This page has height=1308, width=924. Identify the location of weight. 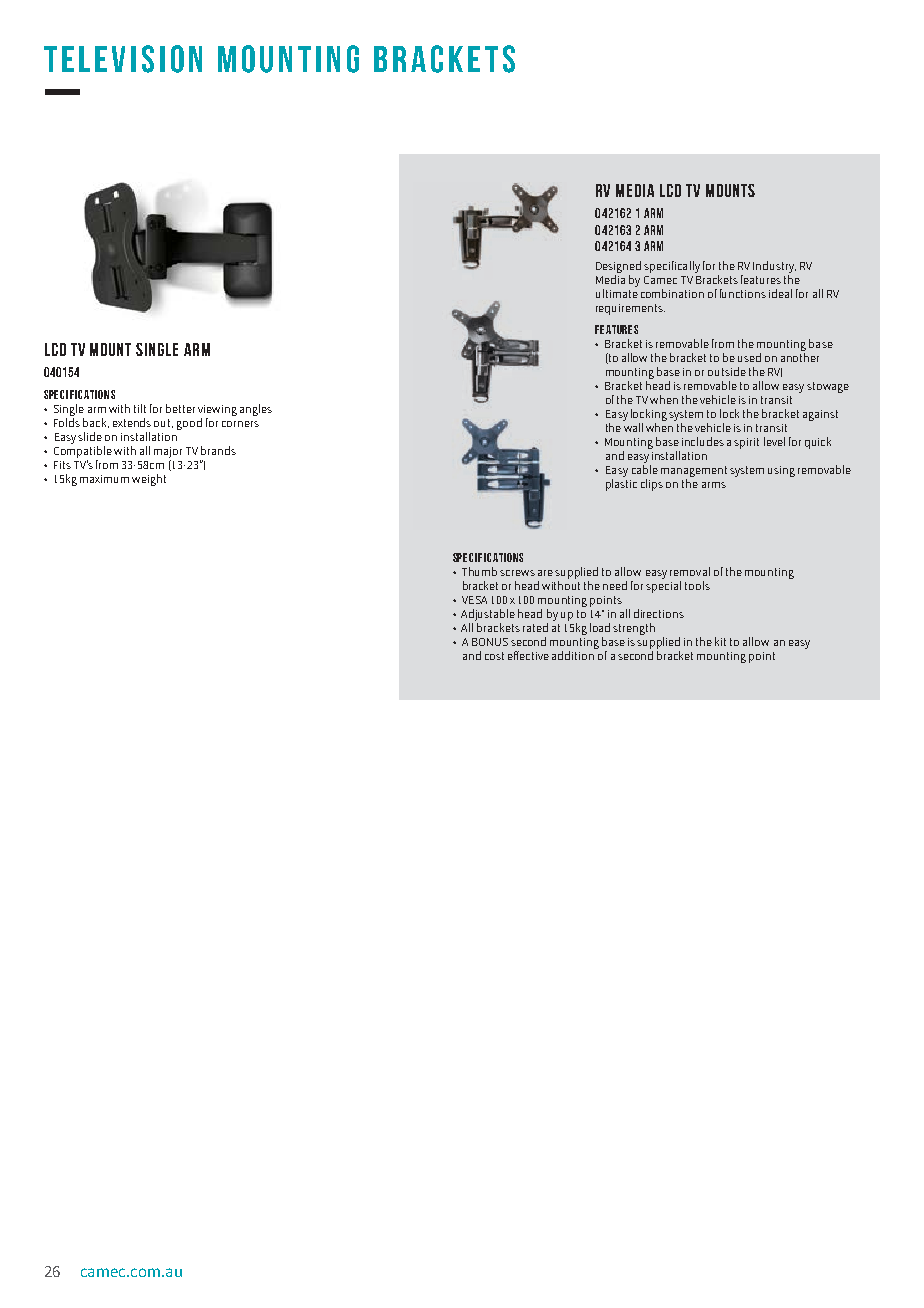
(149, 480).
